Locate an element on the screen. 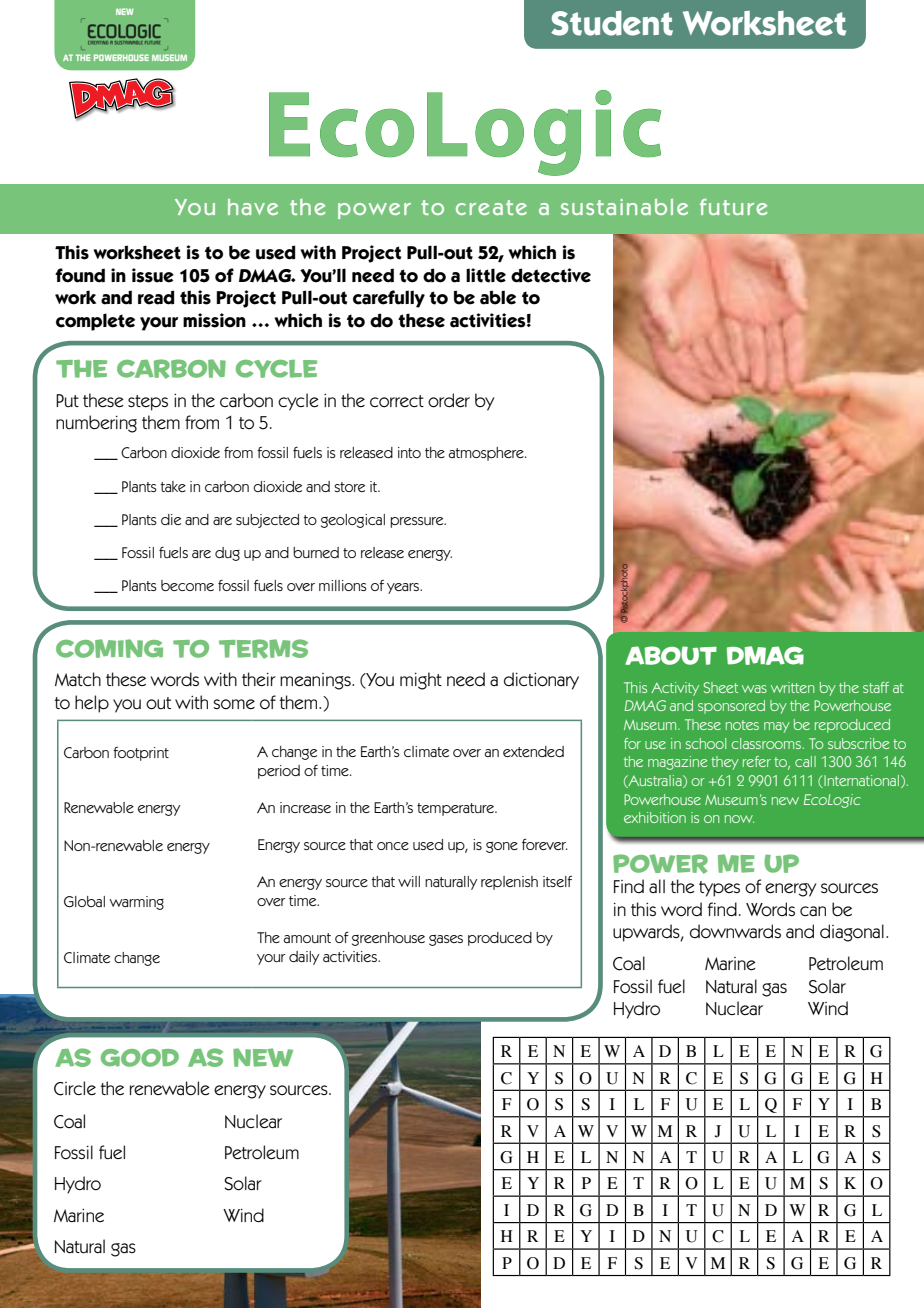 The height and width of the screenshot is (1308, 924). GOOD is located at coordinates (140, 1058).
